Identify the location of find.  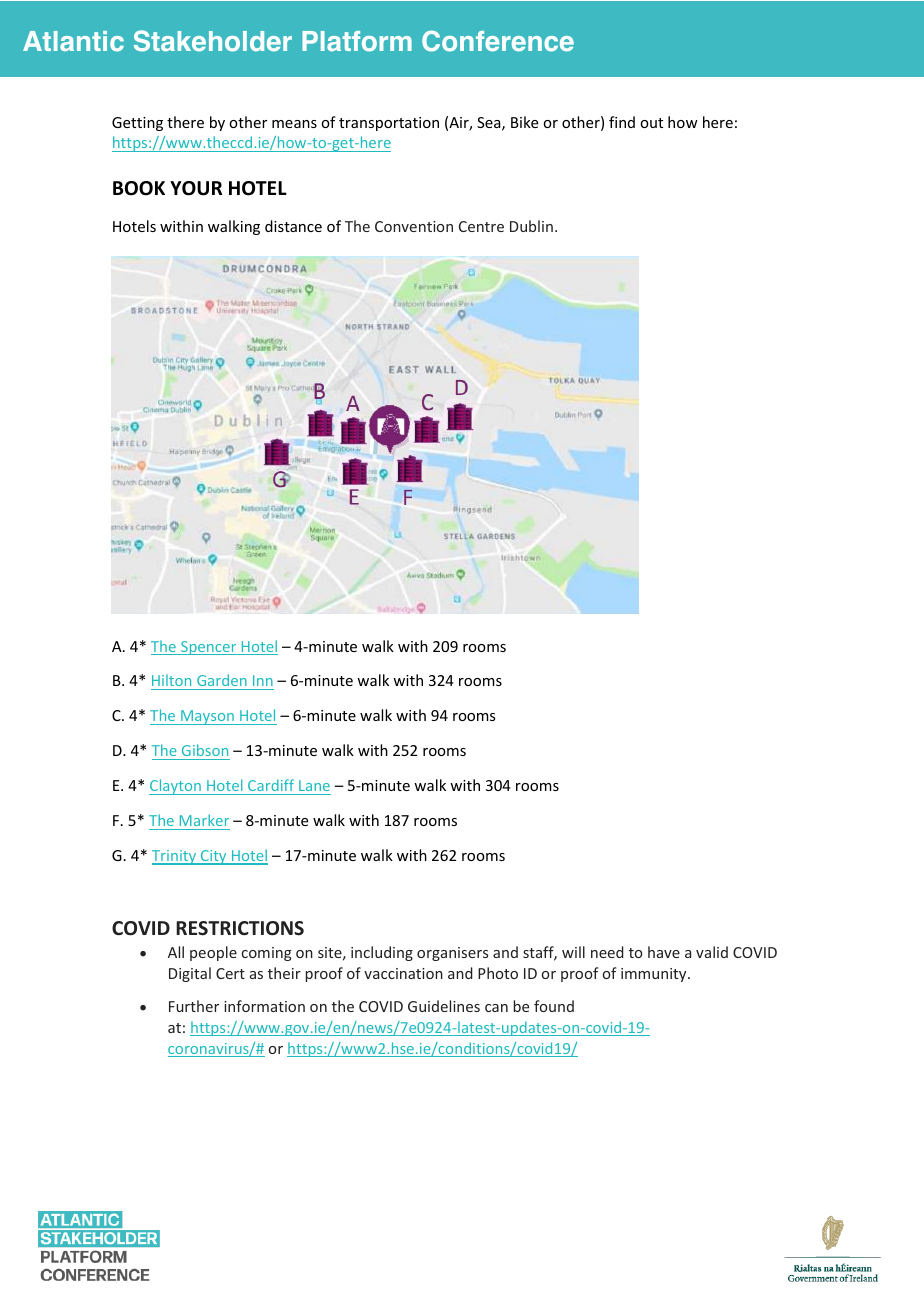
(622, 122).
